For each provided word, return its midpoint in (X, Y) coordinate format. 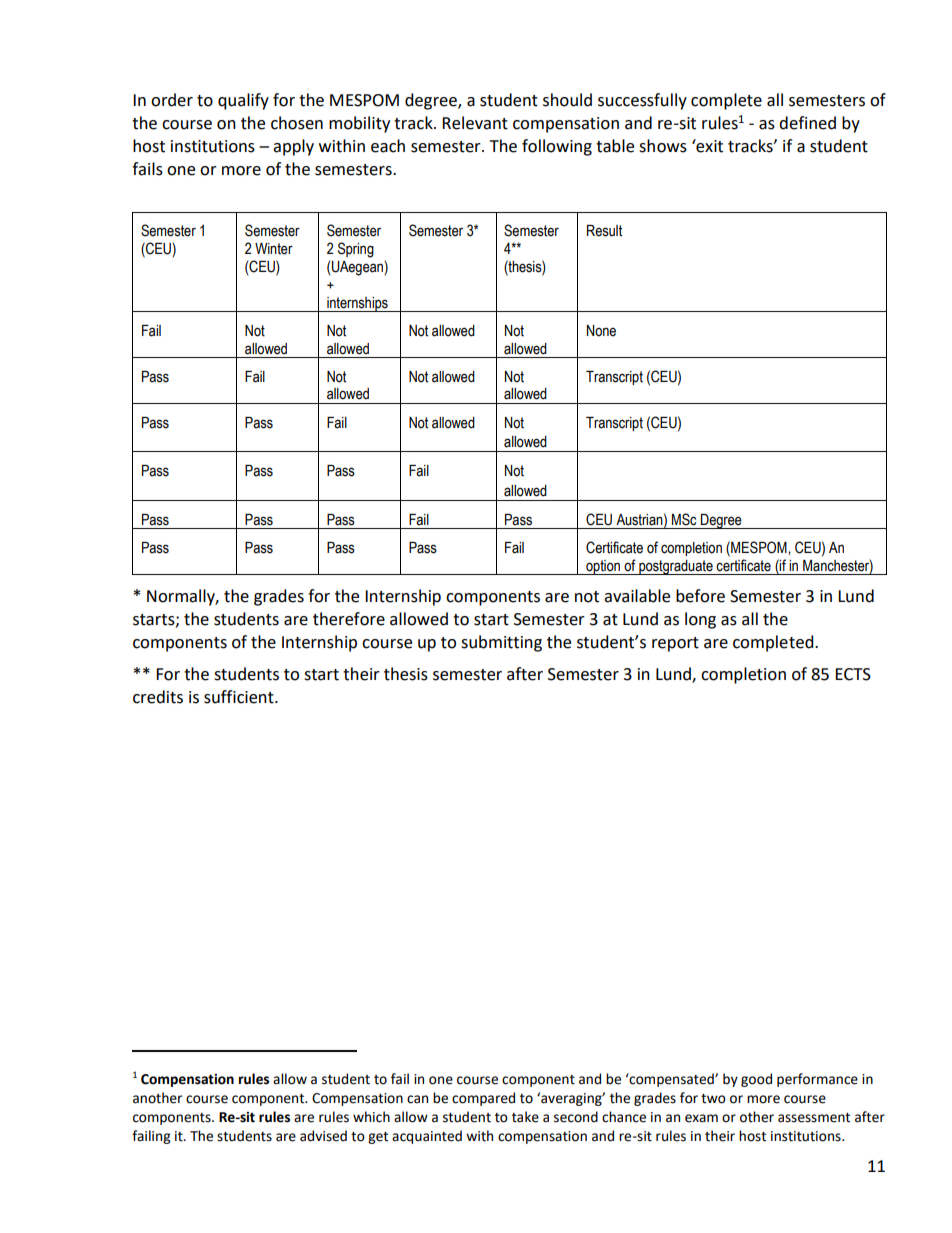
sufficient (240, 697)
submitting (501, 643)
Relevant (475, 123)
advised (323, 1136)
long (700, 620)
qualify (243, 101)
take (525, 1117)
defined (807, 123)
